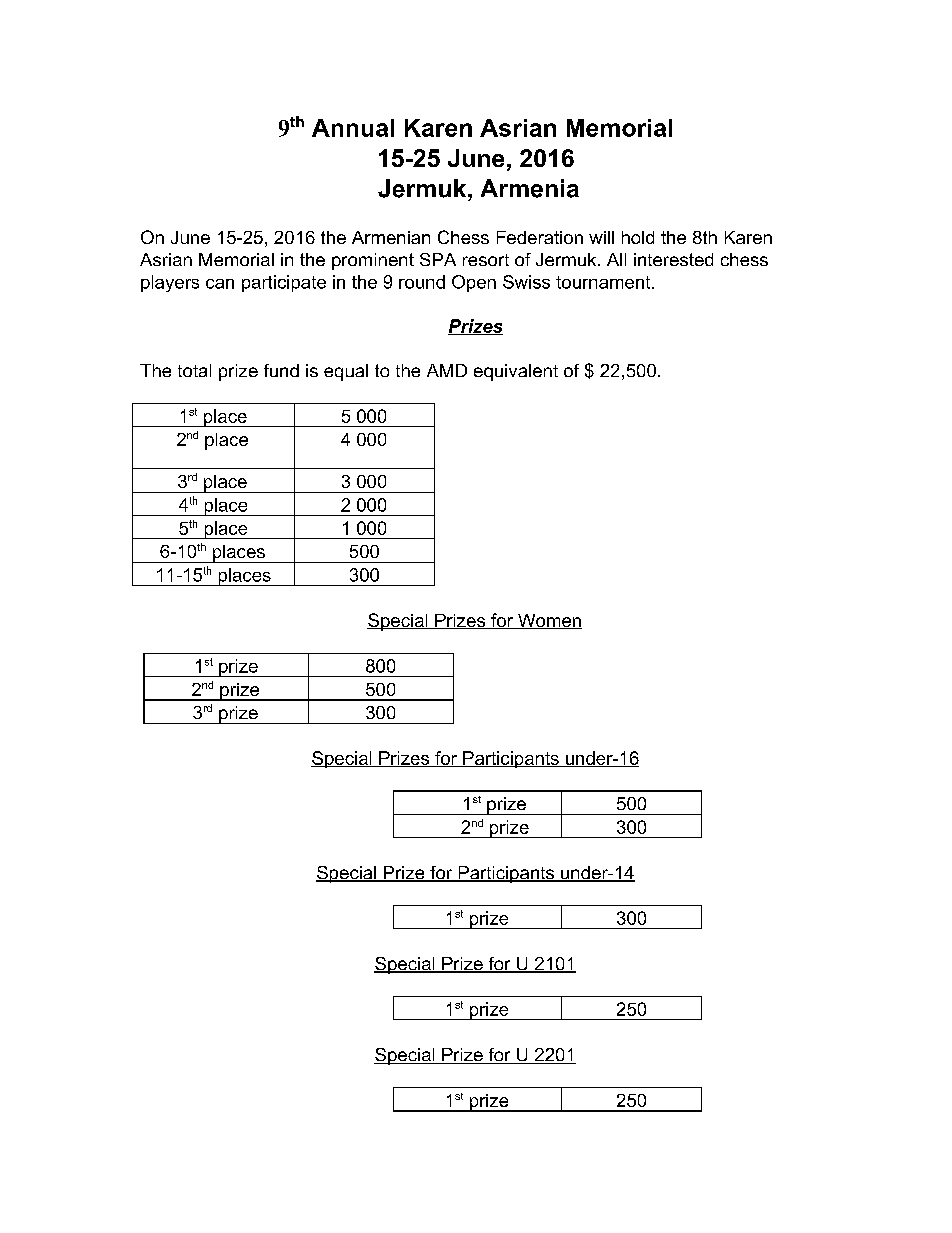 This page has height=1233, width=952. What do you see at coordinates (540, 237) in the page?
I see `Federation` at bounding box center [540, 237].
